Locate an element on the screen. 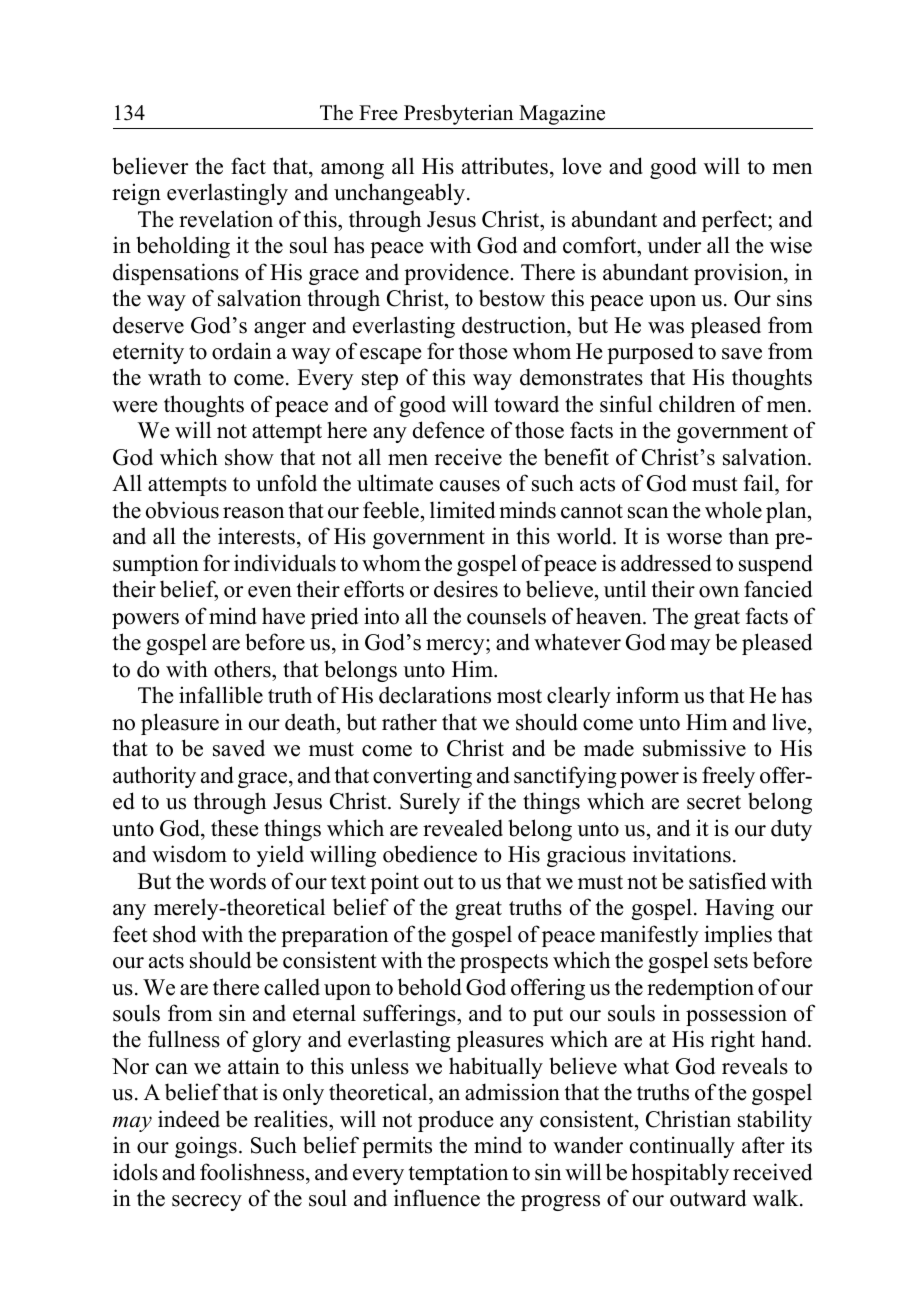  others is located at coordinates (243, 669).
